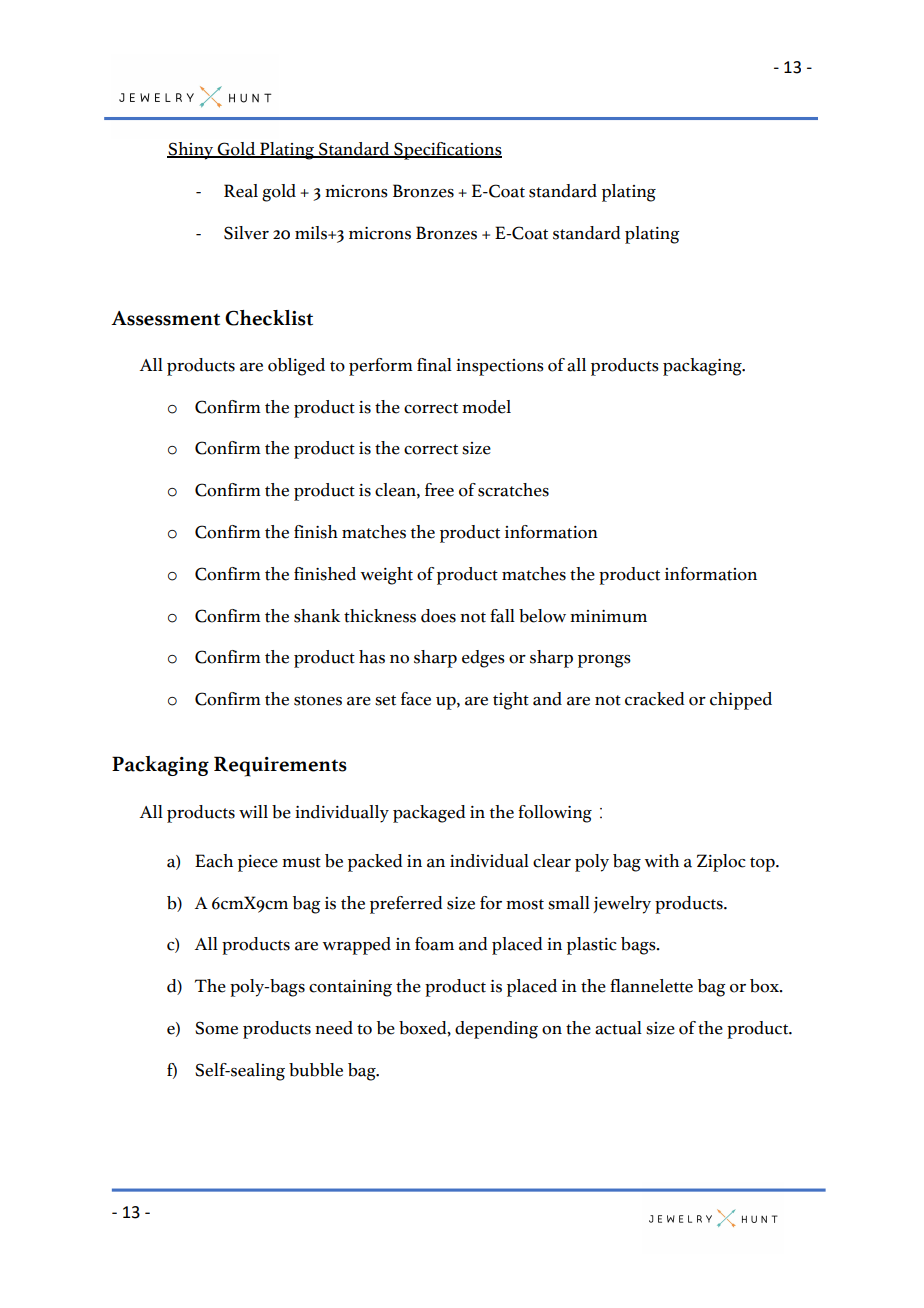  What do you see at coordinates (608, 616) in the document?
I see `minimum` at bounding box center [608, 616].
